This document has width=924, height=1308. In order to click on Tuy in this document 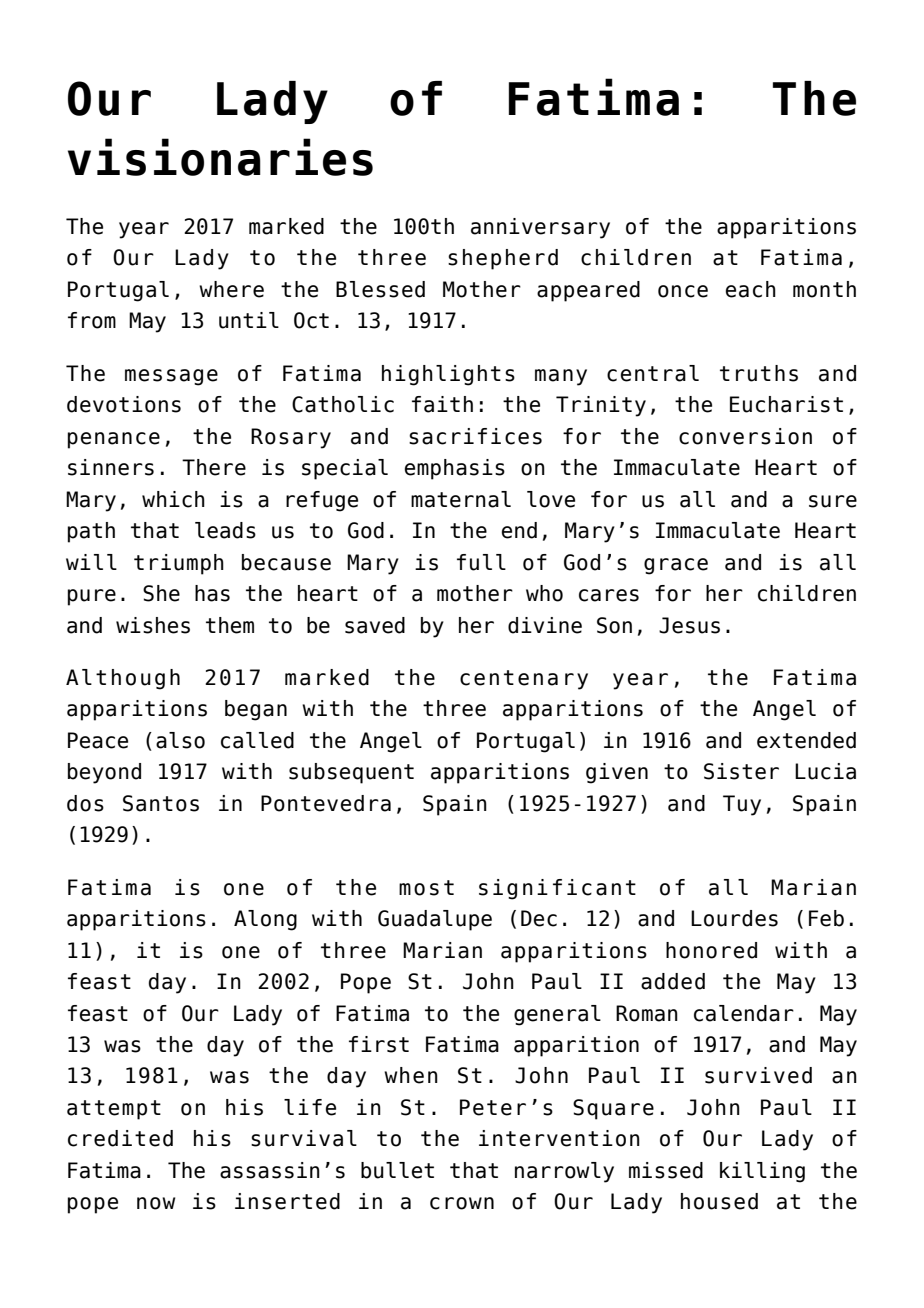, I will do `click(742, 805)`.
